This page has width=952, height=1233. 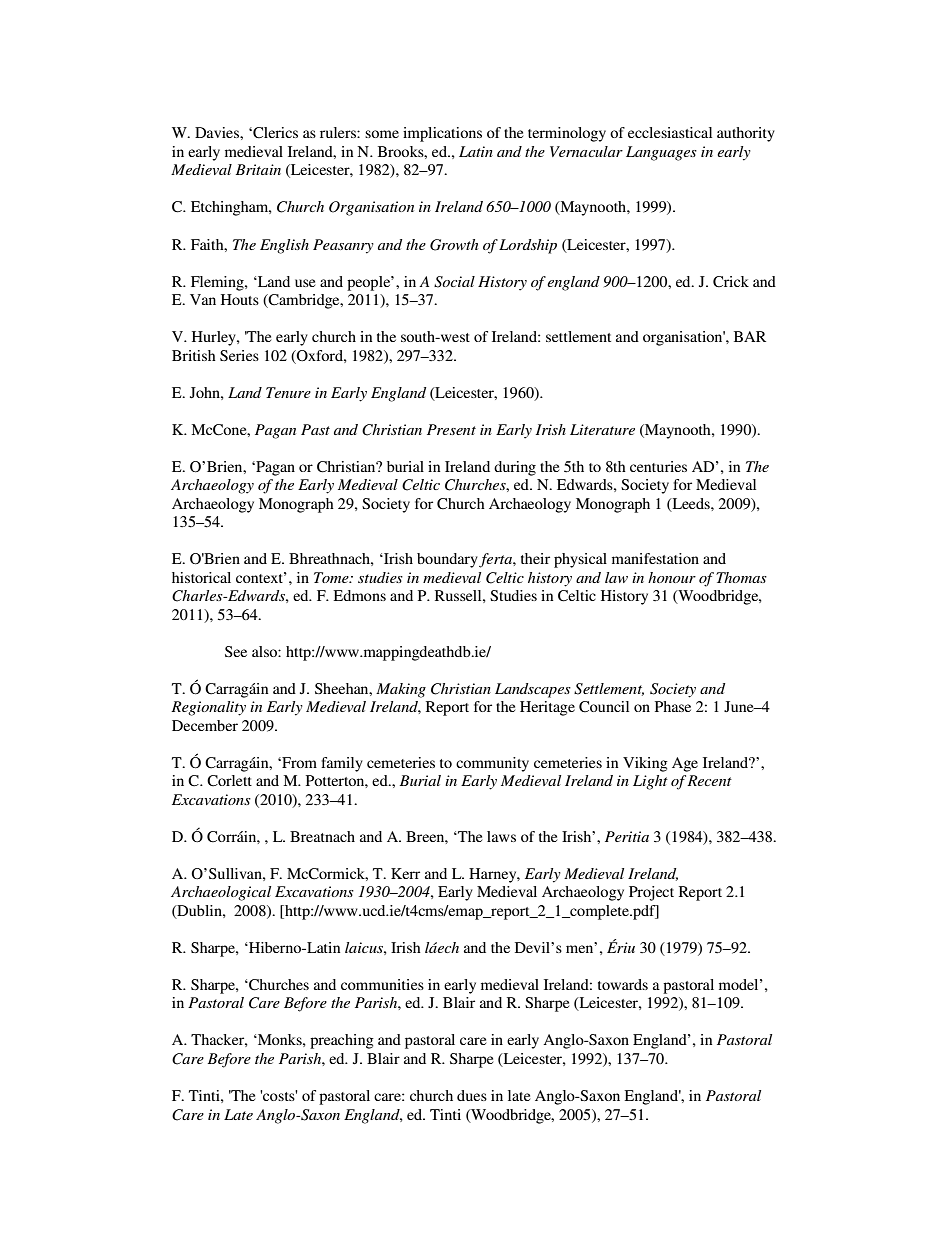 I want to click on towards, so click(x=623, y=984).
